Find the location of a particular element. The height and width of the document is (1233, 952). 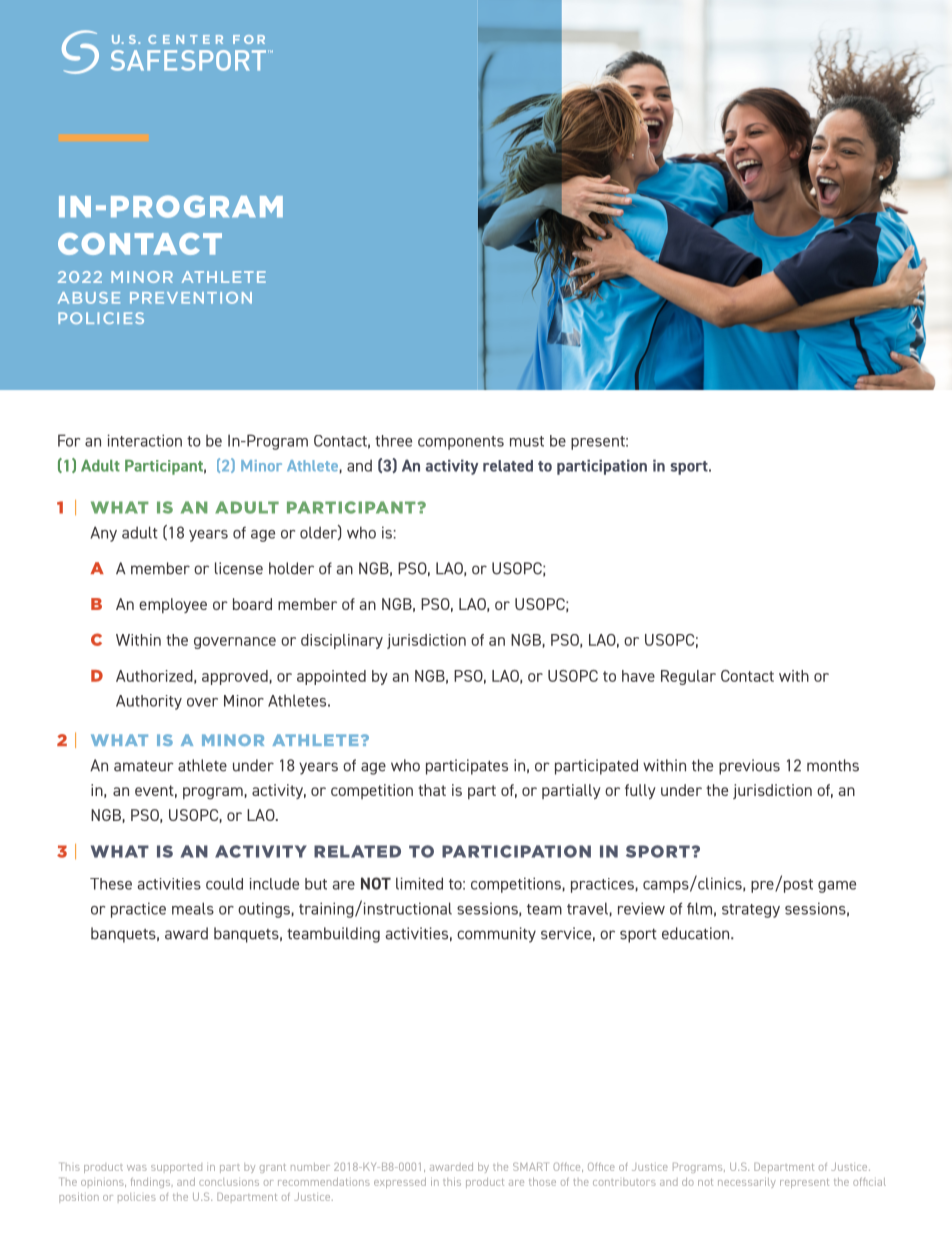

amateur is located at coordinates (144, 766).
